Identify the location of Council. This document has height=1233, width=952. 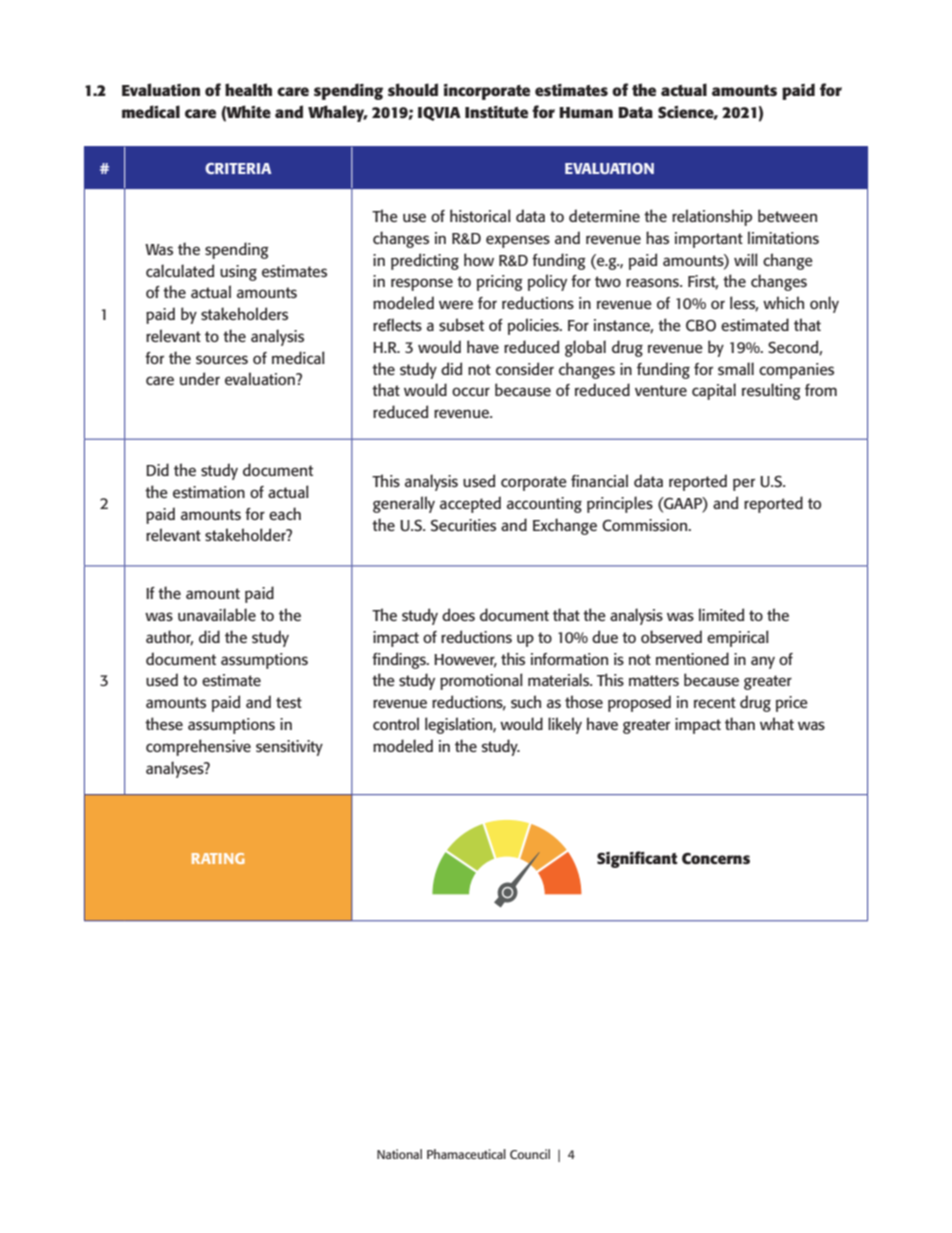
(530, 1154).
